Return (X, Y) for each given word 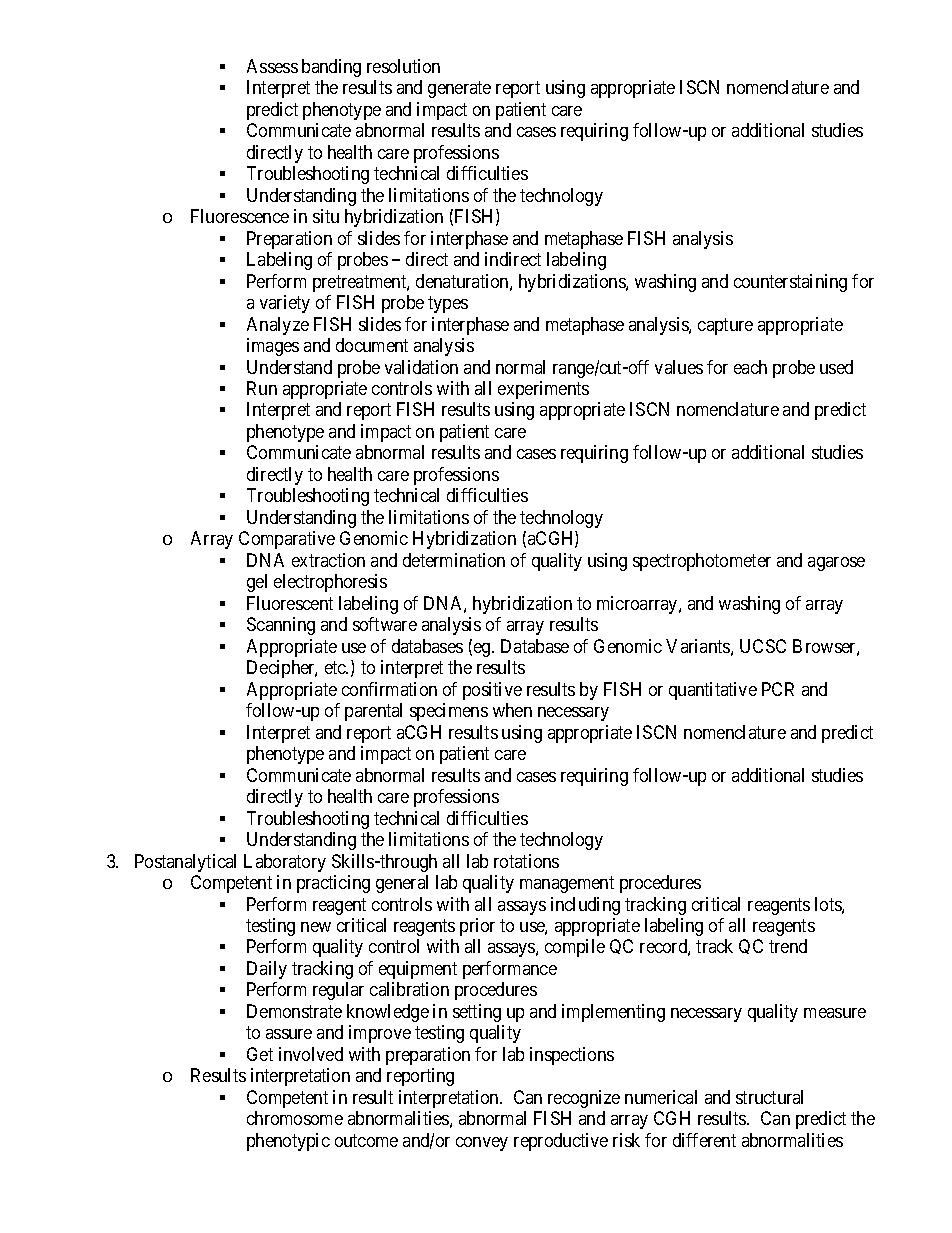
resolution (403, 66)
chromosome (295, 1118)
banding (331, 68)
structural (769, 1097)
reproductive (561, 1142)
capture (725, 326)
